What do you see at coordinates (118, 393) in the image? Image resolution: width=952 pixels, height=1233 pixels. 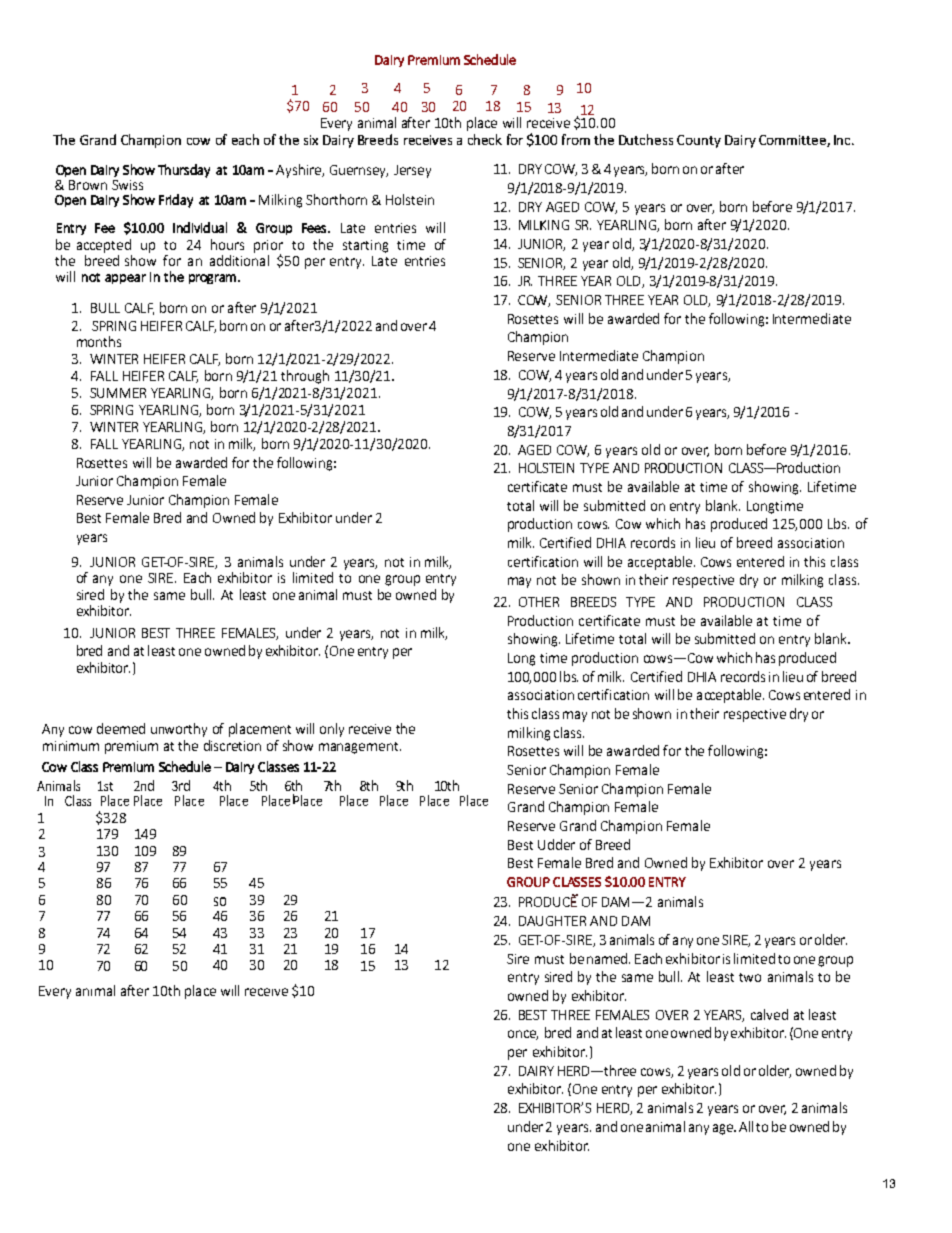 I see `SUMMER` at bounding box center [118, 393].
